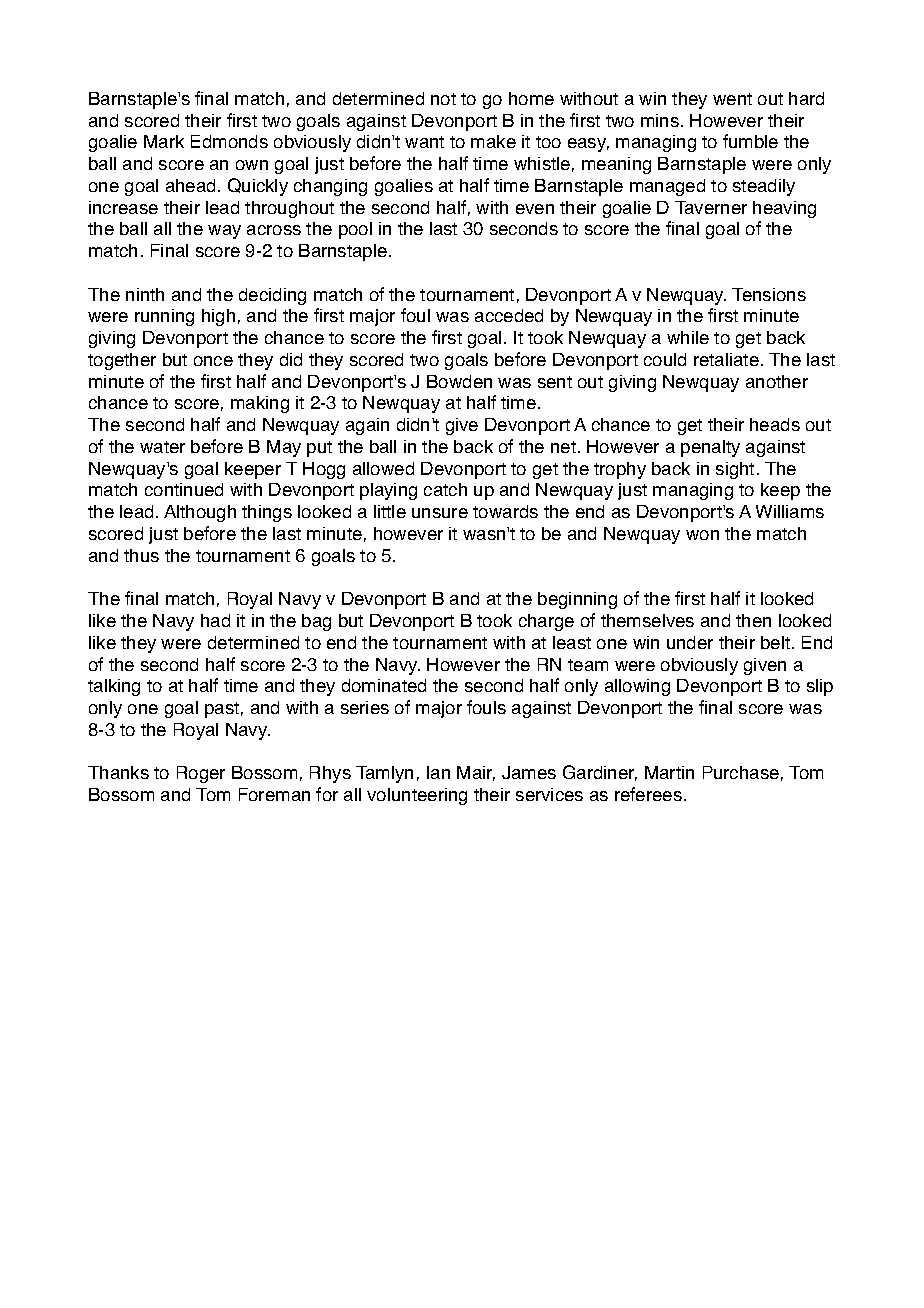 The height and width of the screenshot is (1308, 924). What do you see at coordinates (710, 448) in the screenshot?
I see `penalty` at bounding box center [710, 448].
